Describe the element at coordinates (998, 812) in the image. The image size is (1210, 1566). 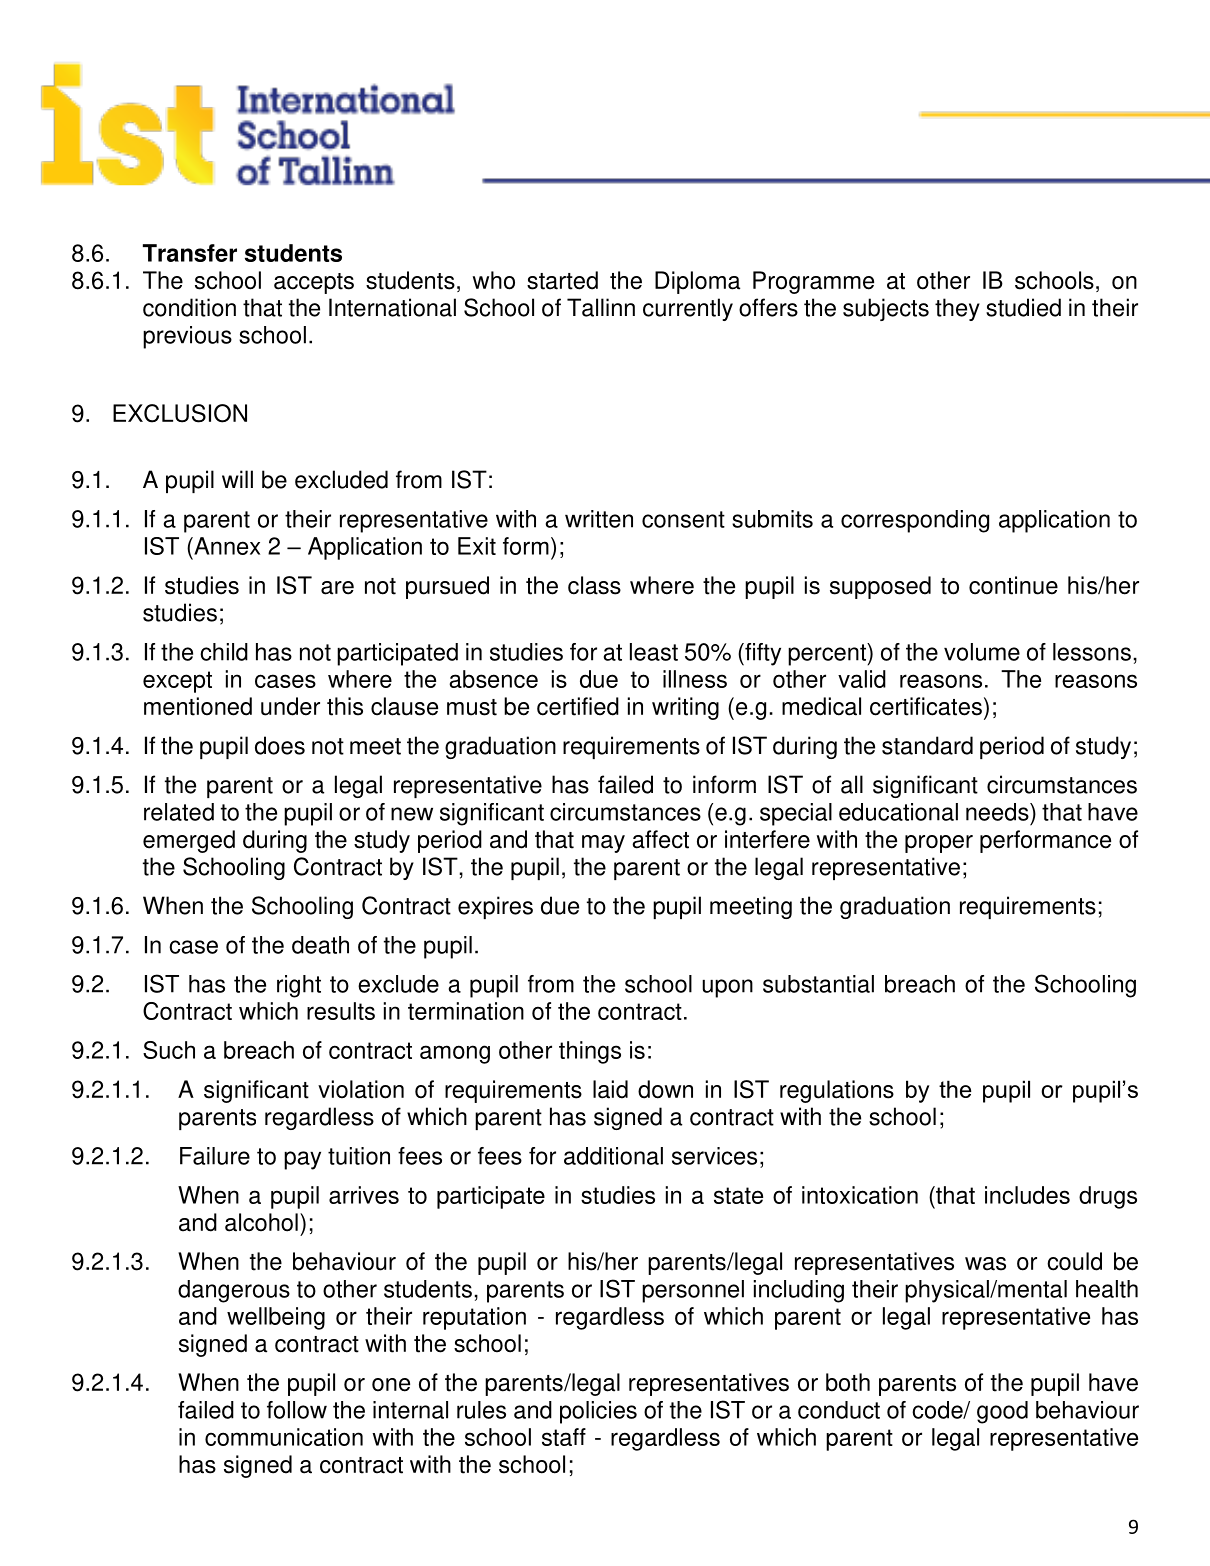
I see `needs` at that location.
